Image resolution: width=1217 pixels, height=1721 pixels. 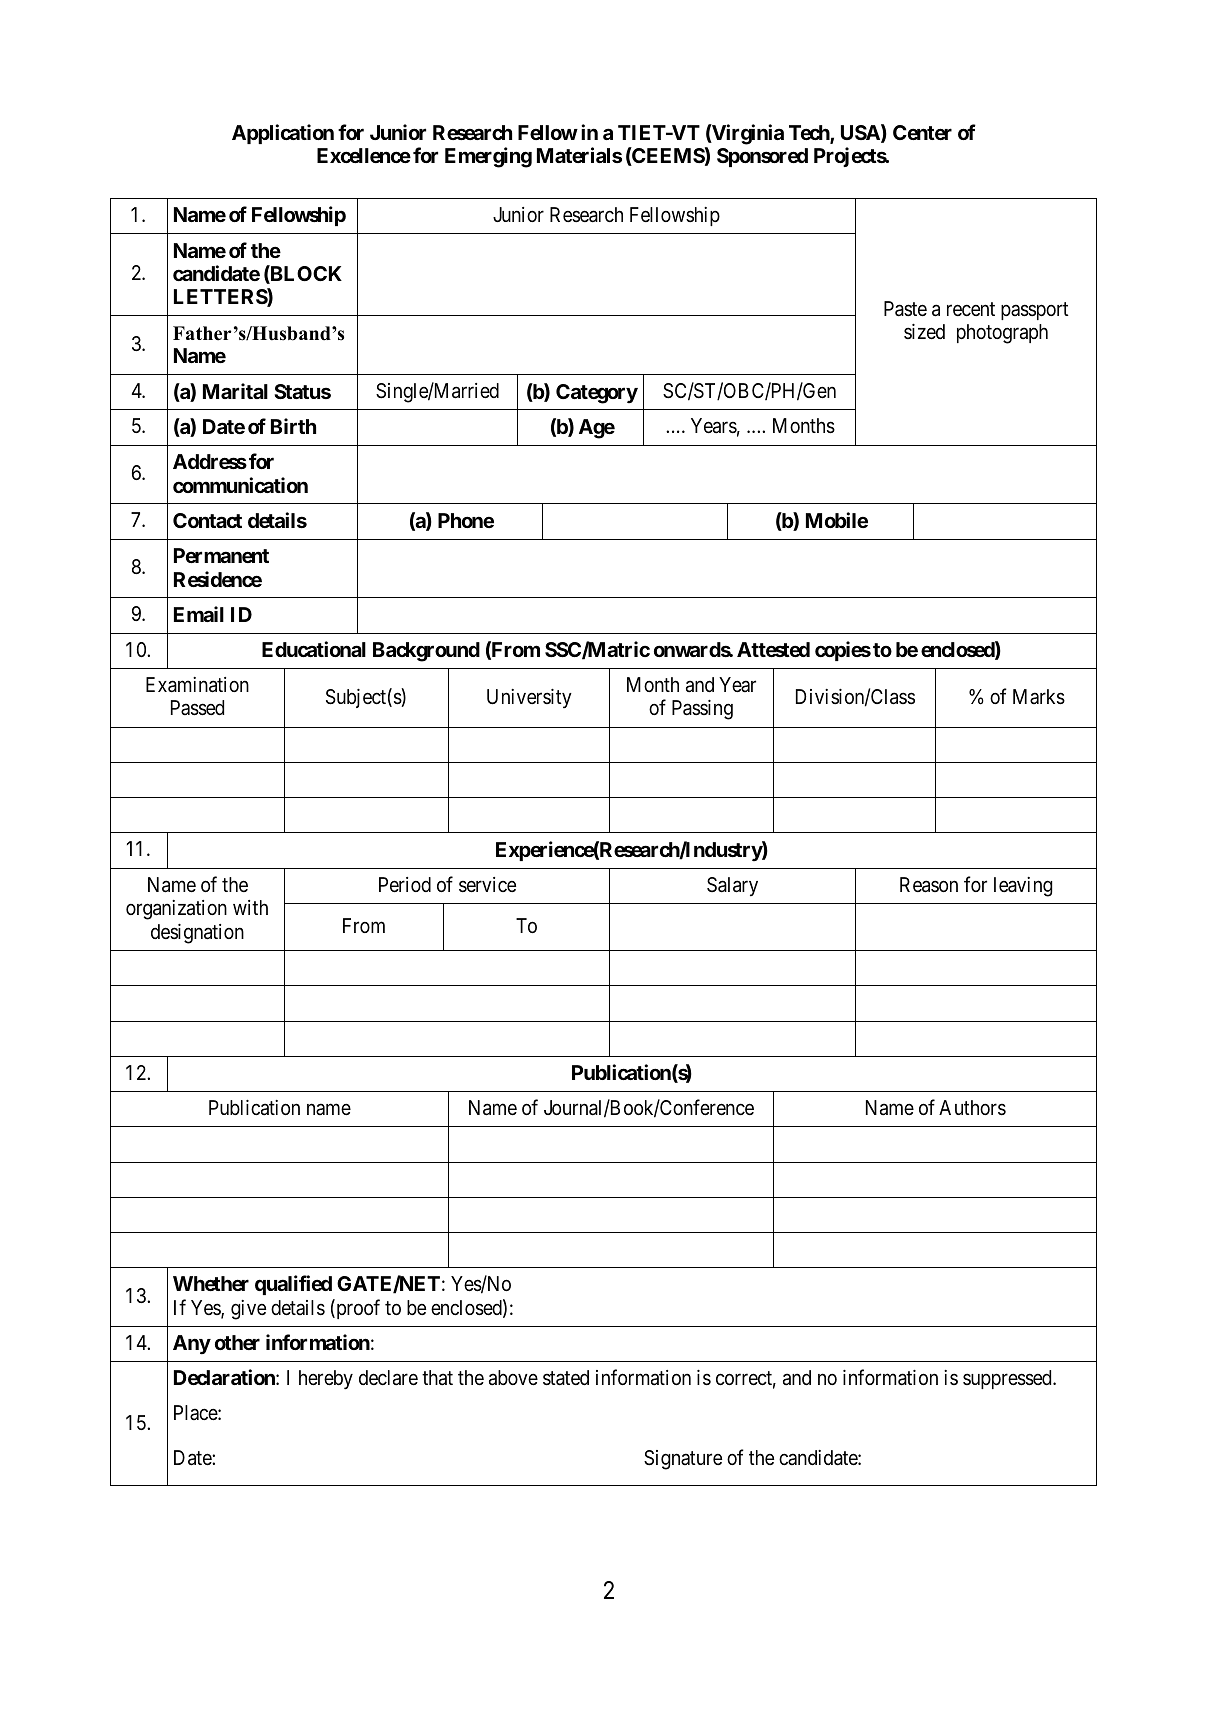 What do you see at coordinates (732, 887) in the screenshot?
I see `Salary` at bounding box center [732, 887].
